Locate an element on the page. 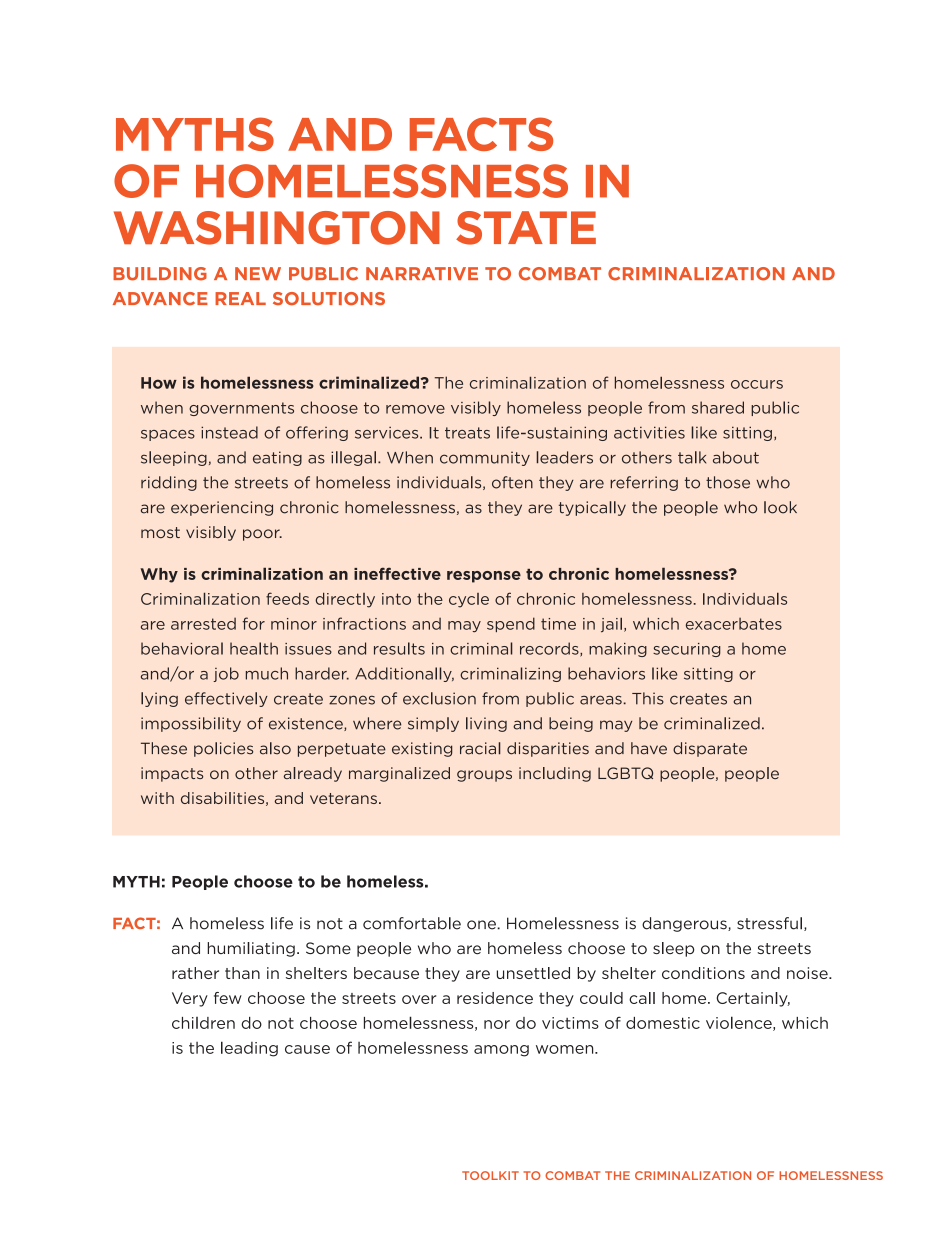 This document has width=952, height=1233. TOOLKIT is located at coordinates (490, 1175).
